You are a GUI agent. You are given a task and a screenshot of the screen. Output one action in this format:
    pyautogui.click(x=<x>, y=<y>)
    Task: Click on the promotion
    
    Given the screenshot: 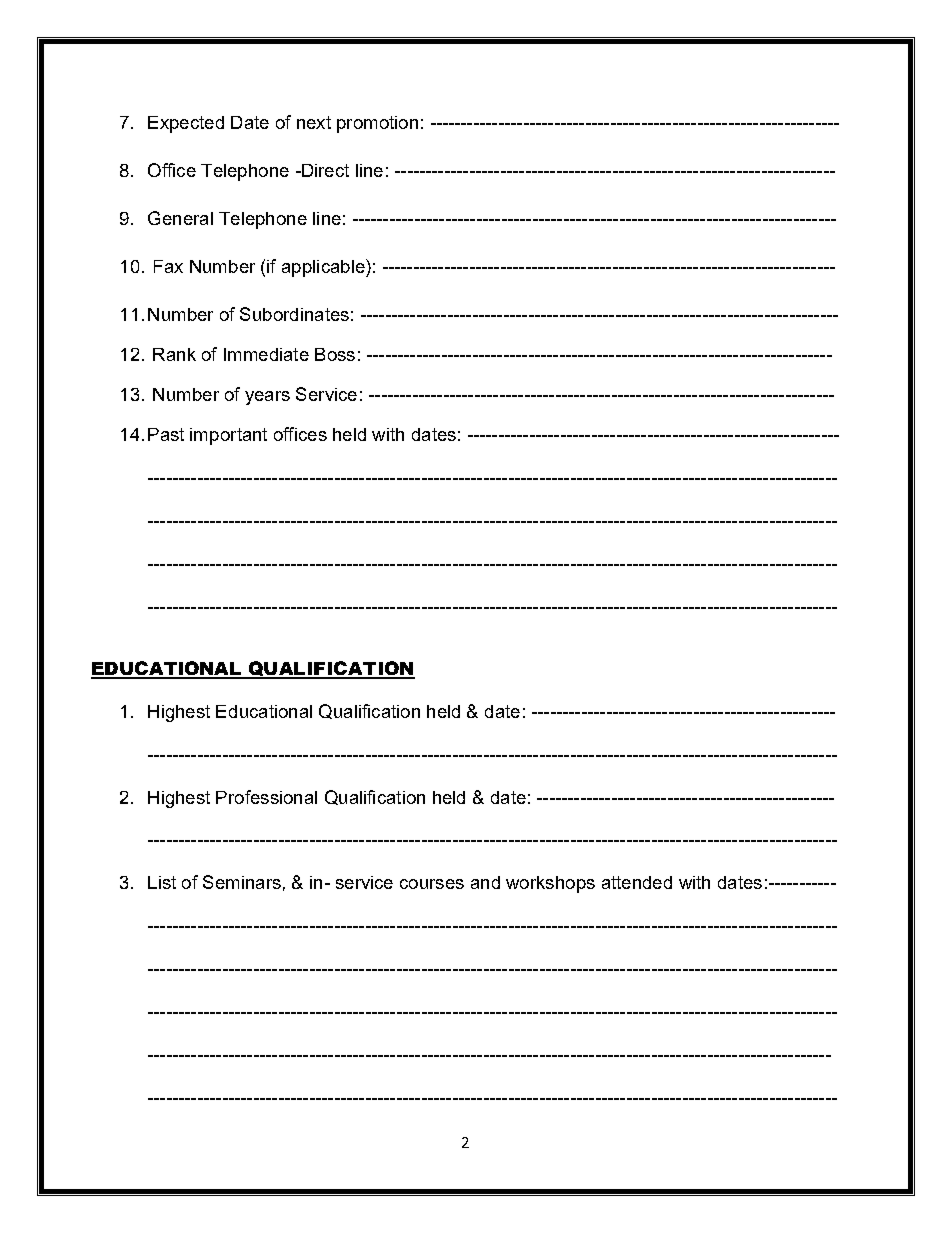 What is the action you would take?
    pyautogui.click(x=377, y=124)
